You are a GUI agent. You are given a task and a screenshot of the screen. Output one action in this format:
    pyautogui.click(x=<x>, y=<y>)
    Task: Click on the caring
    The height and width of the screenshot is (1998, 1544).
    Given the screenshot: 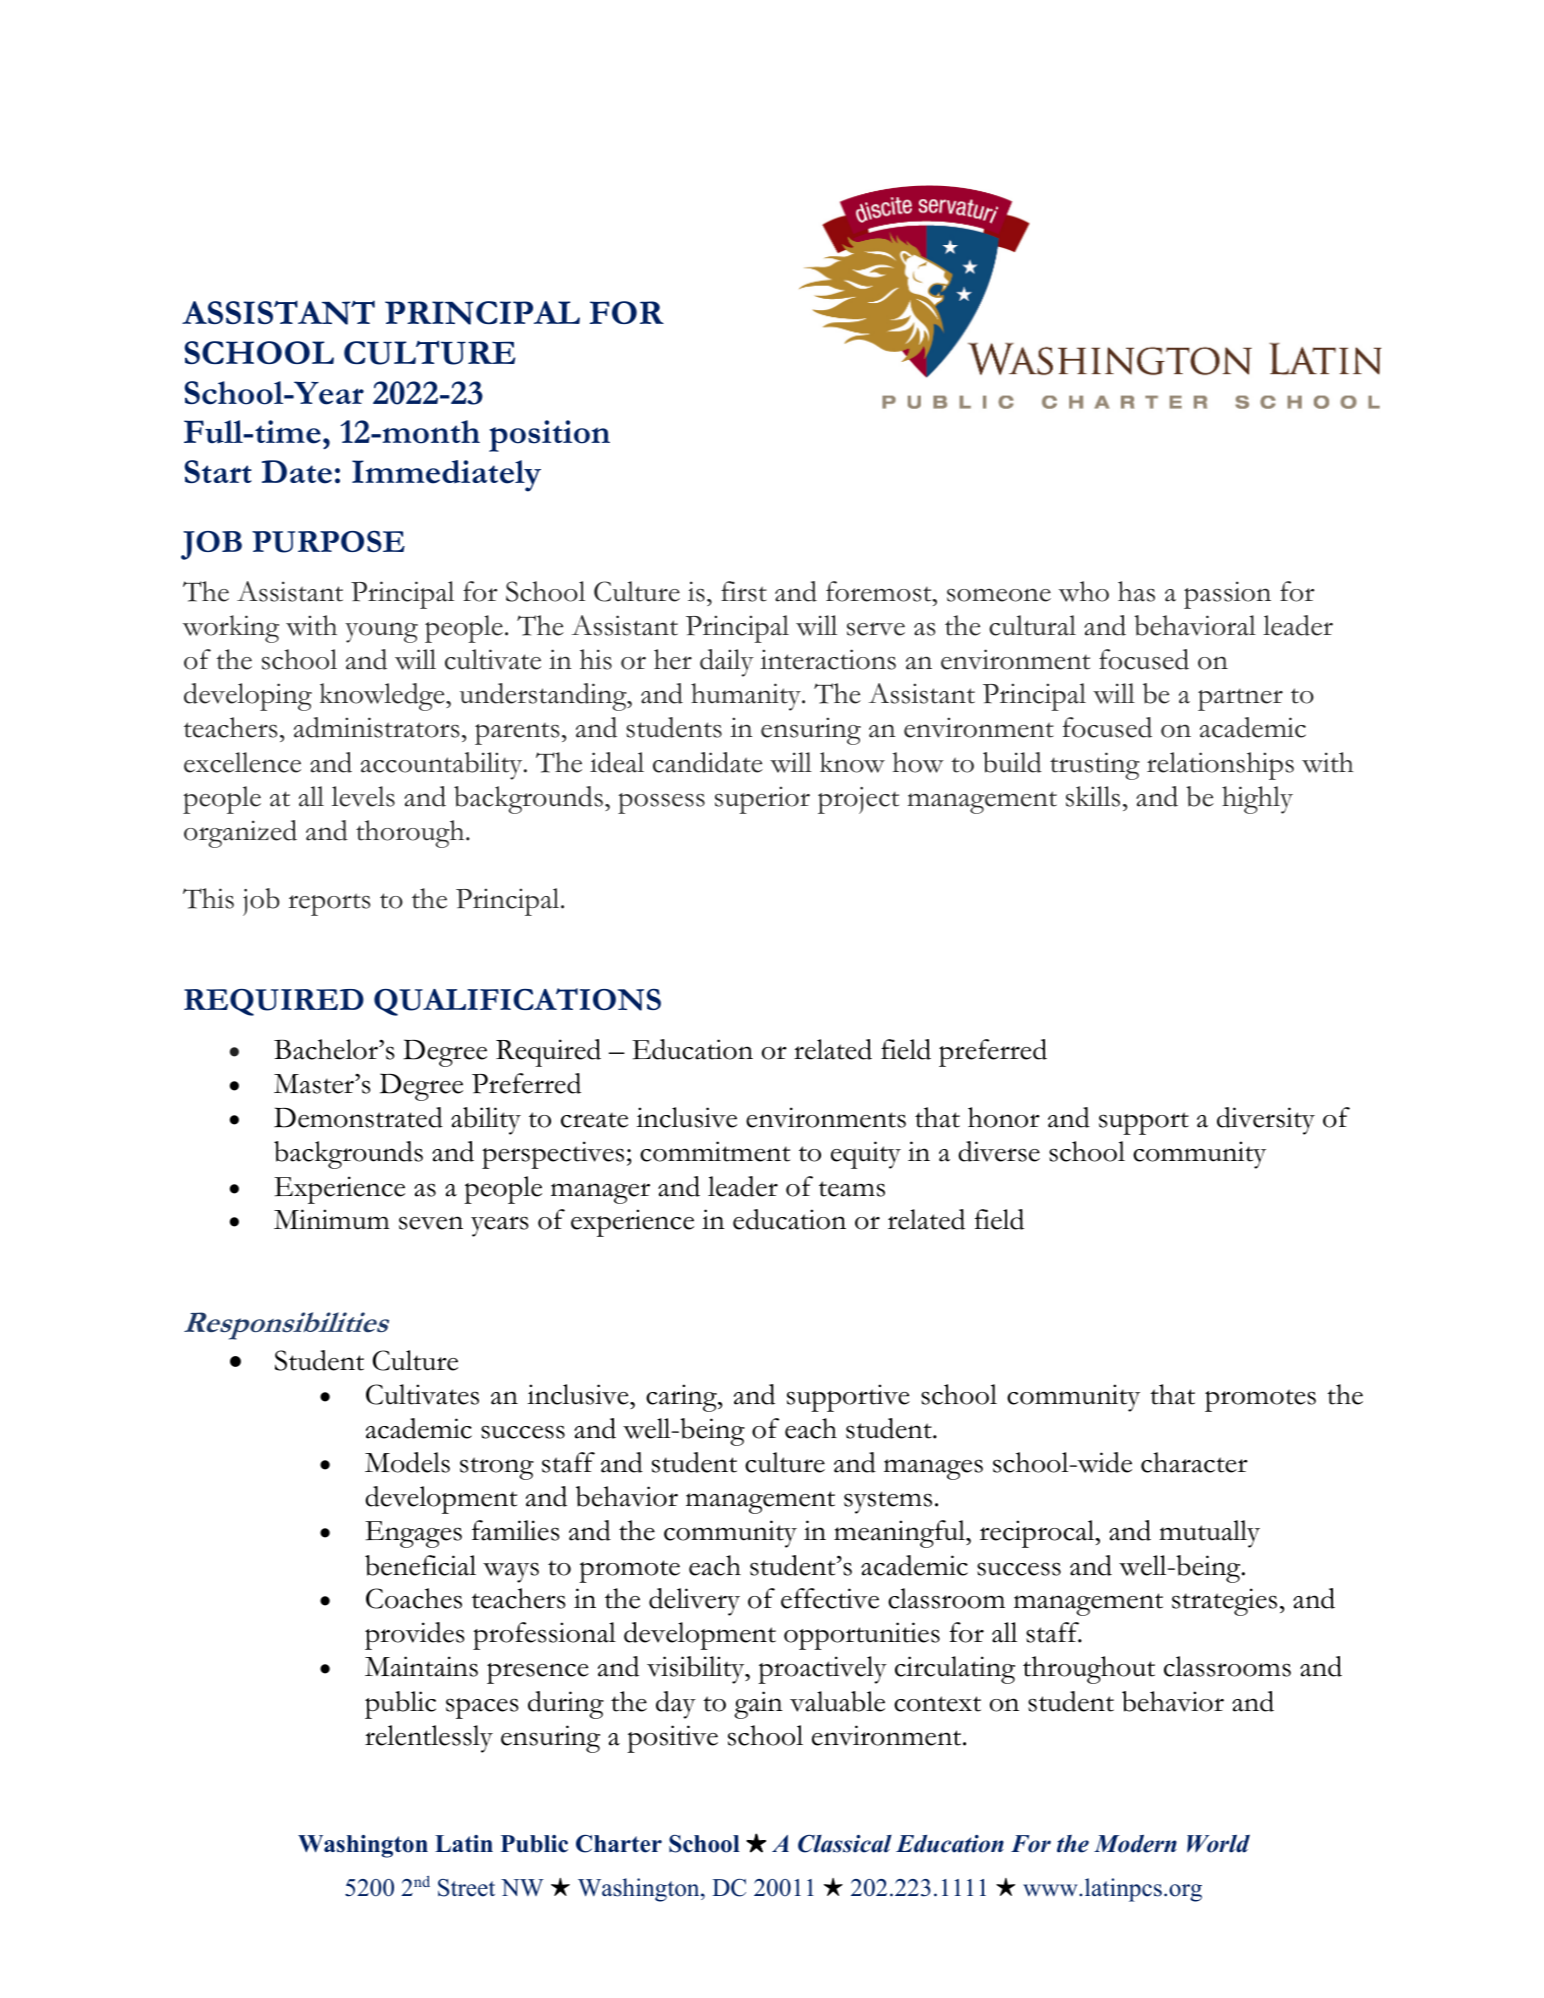 What is the action you would take?
    pyautogui.click(x=682, y=1398)
